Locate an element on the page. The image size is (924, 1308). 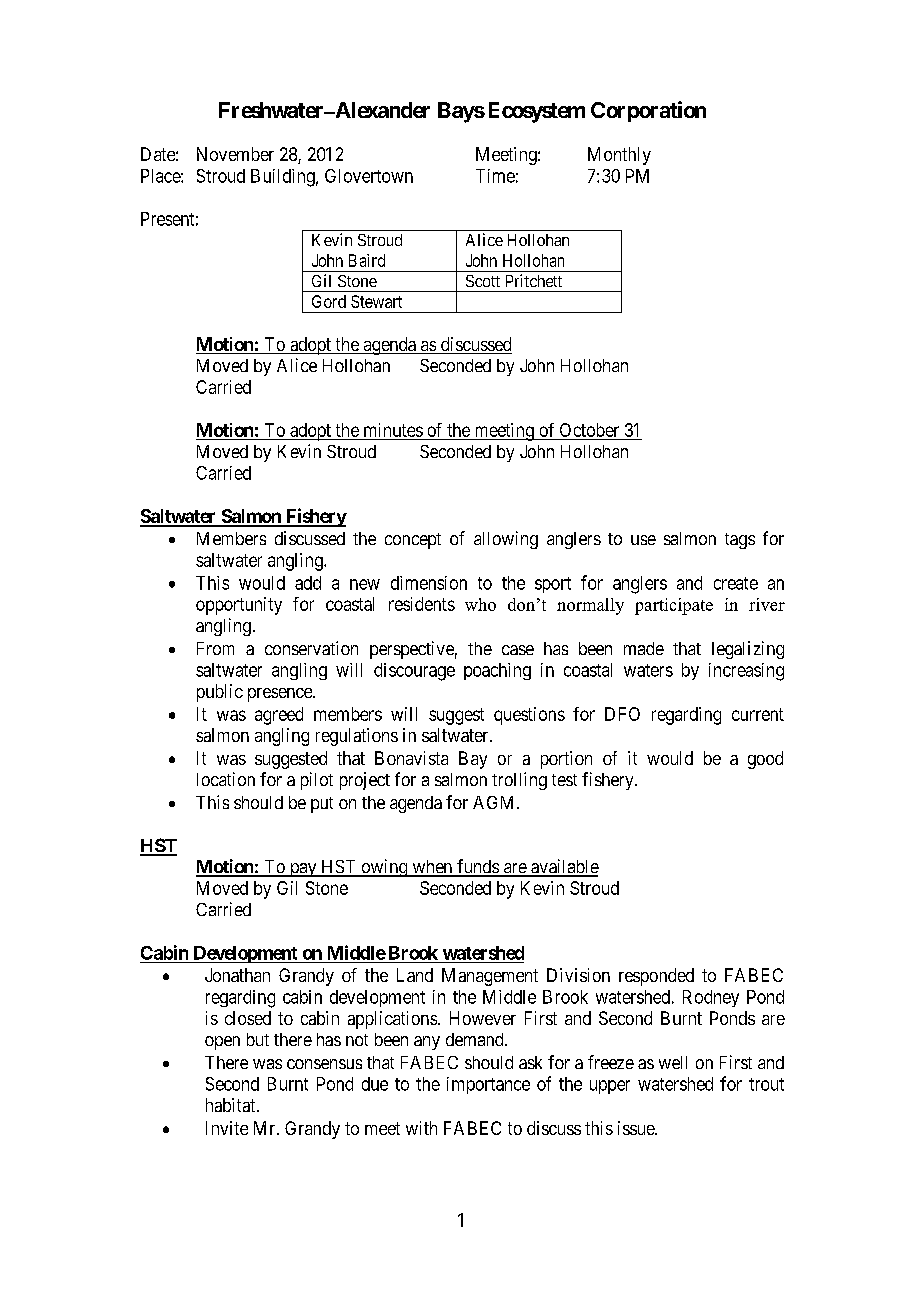
questions is located at coordinates (529, 716).
